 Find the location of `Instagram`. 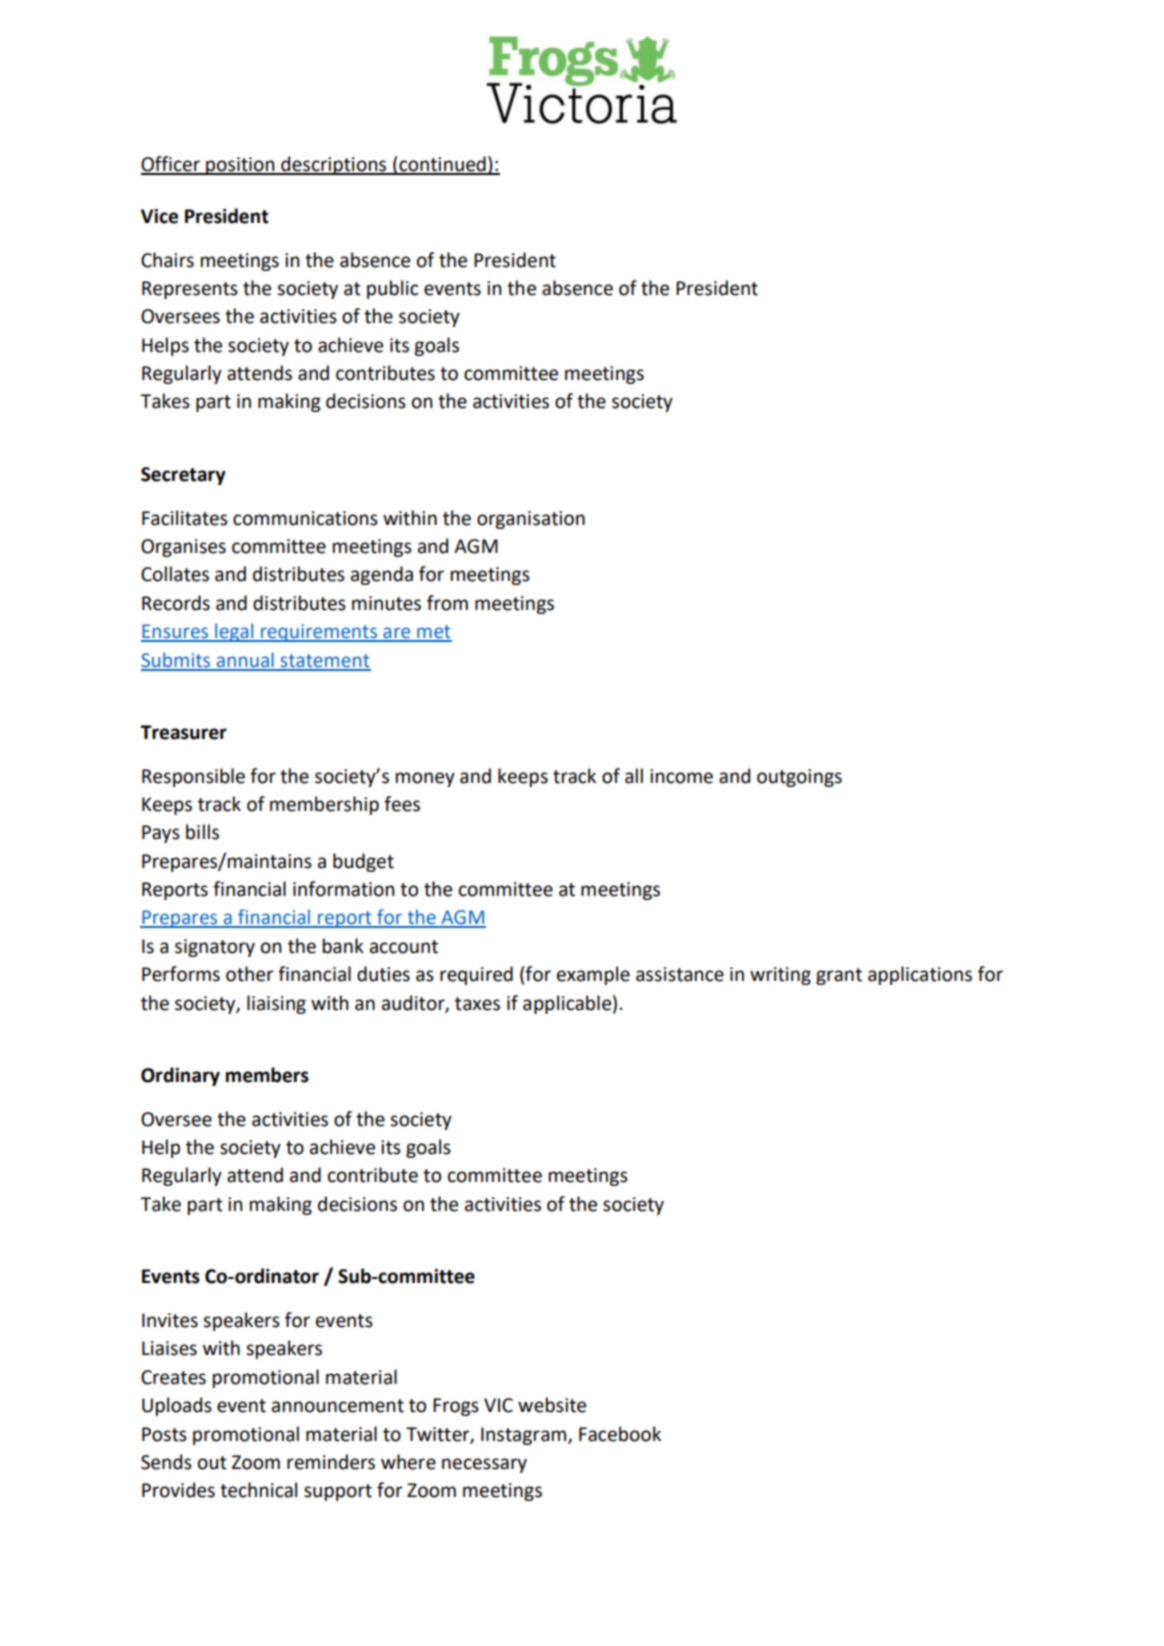

Instagram is located at coordinates (525, 1436).
